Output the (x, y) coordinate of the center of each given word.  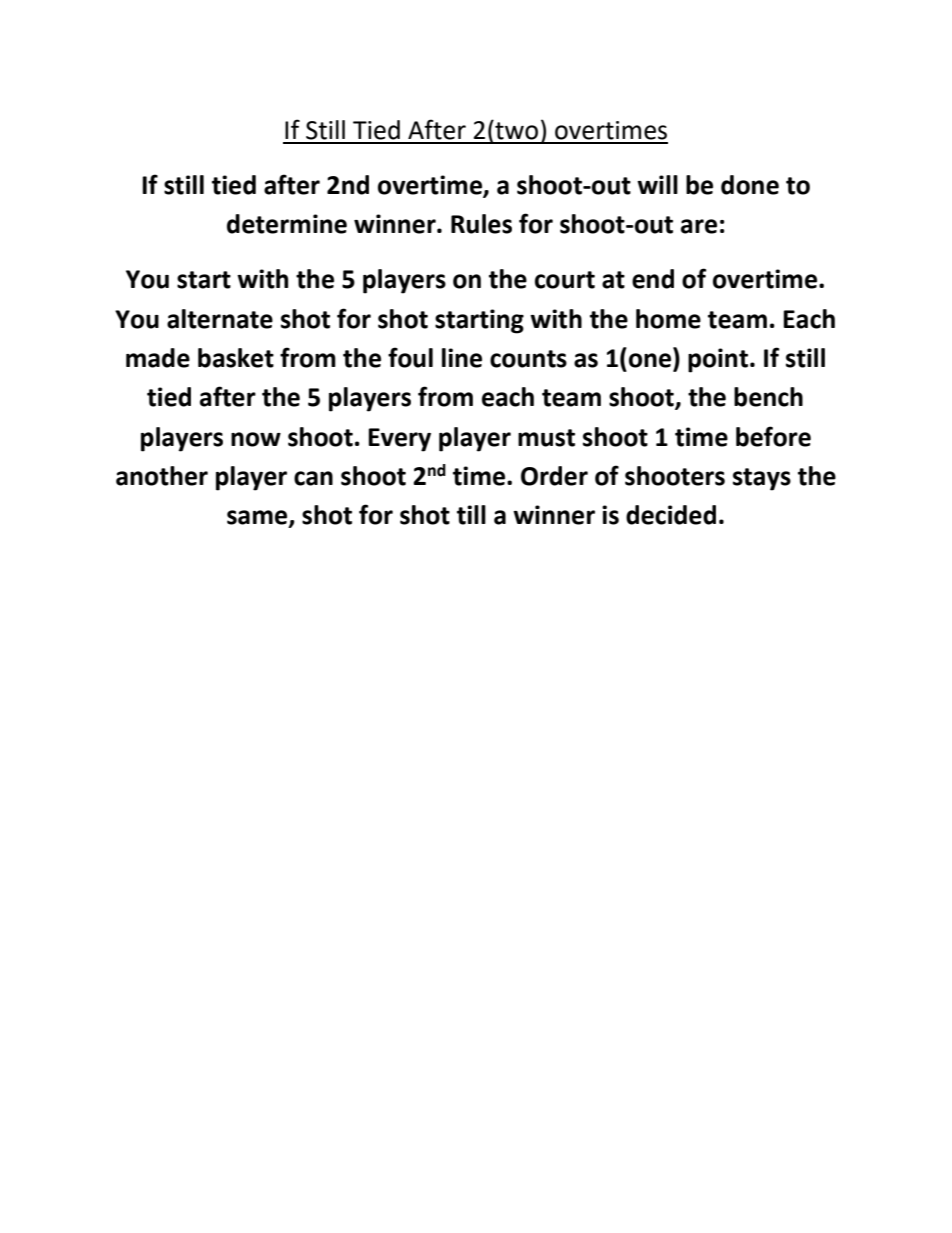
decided (671, 515)
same (258, 518)
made (158, 358)
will (657, 184)
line (462, 358)
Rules (481, 224)
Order (554, 476)
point (718, 360)
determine (287, 224)
